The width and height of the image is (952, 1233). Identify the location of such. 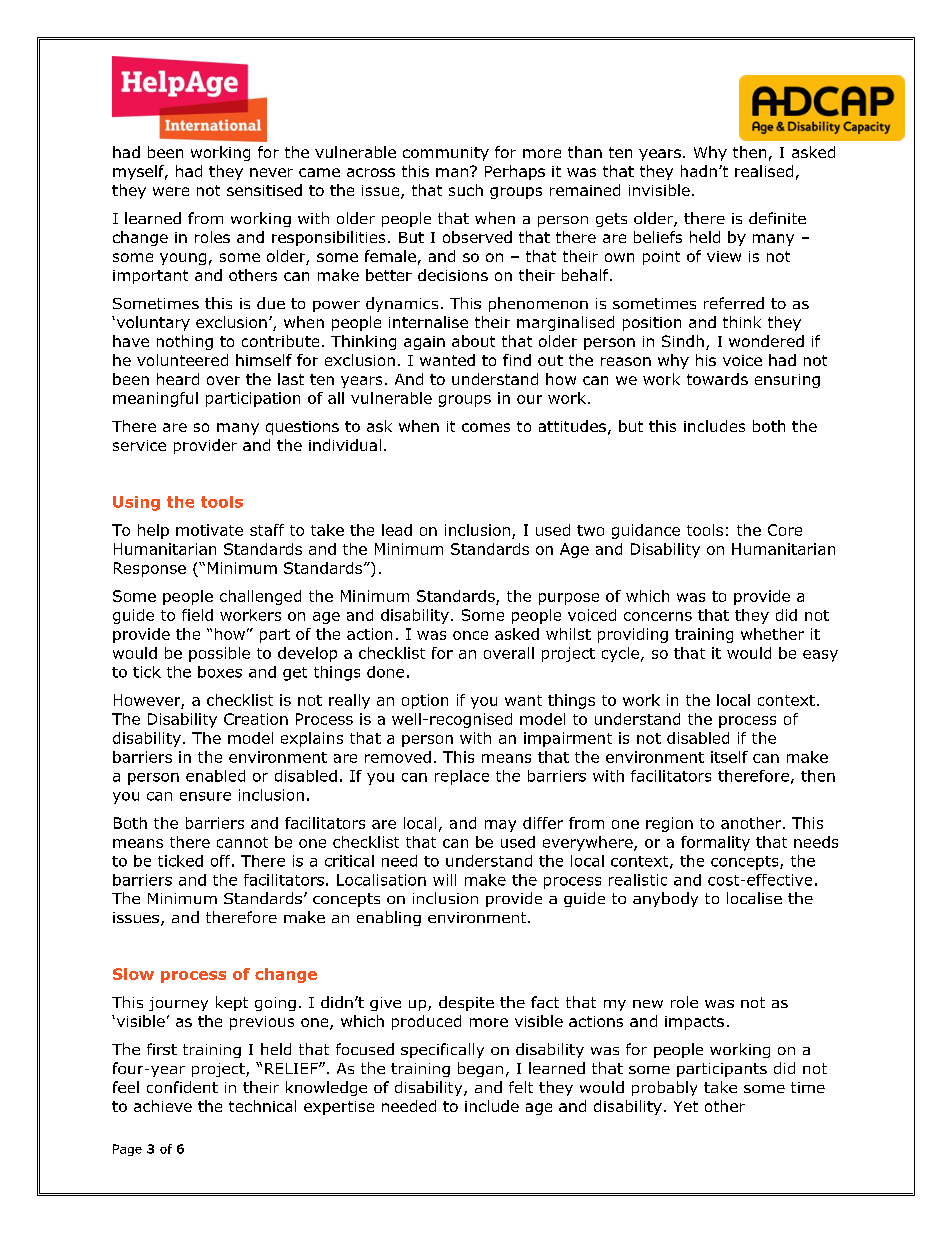
(466, 190).
